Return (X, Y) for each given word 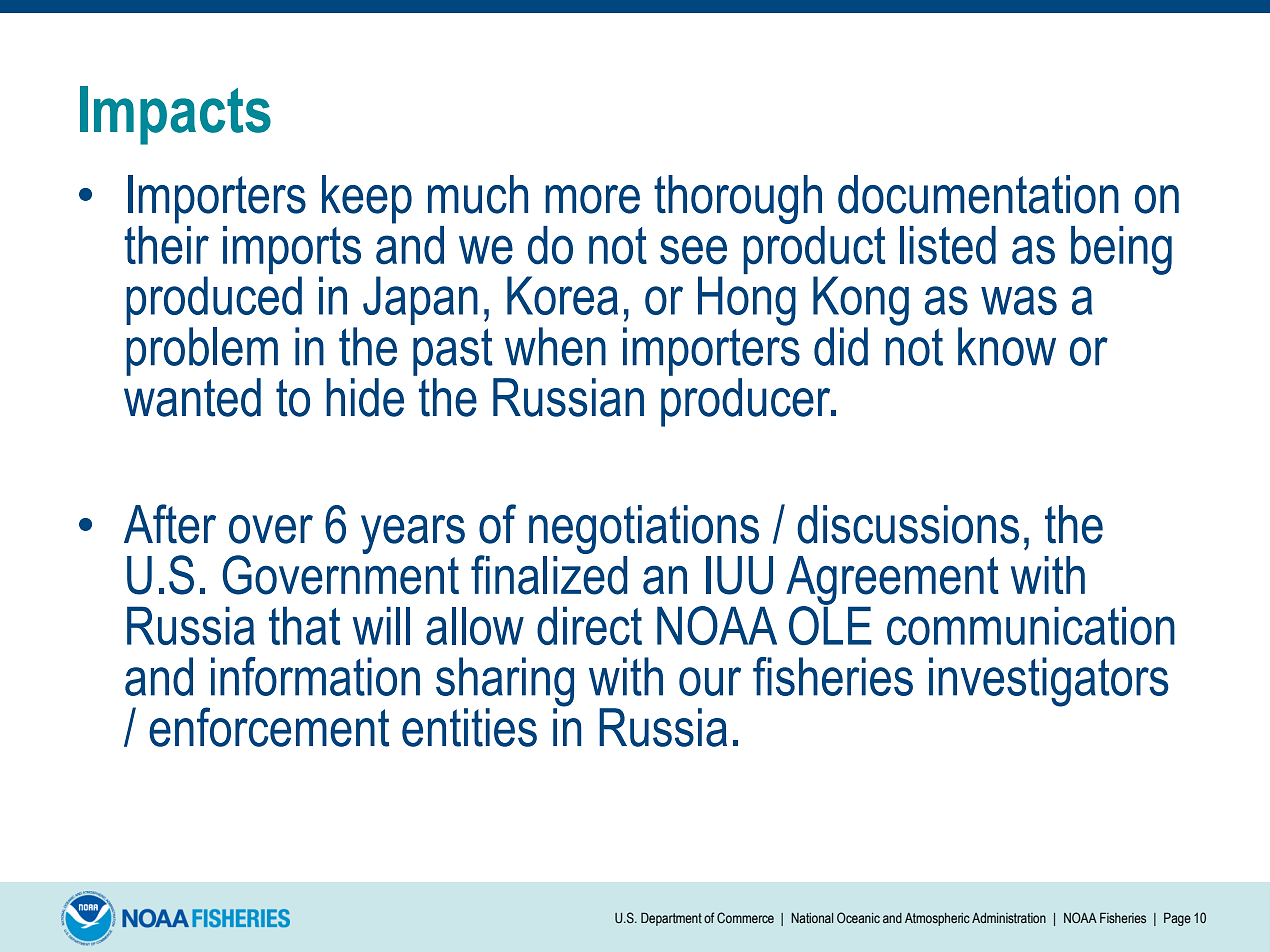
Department (671, 919)
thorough (738, 199)
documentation (978, 194)
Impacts (175, 115)
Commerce (745, 917)
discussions (908, 524)
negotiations (644, 531)
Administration (1009, 918)
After (170, 524)
